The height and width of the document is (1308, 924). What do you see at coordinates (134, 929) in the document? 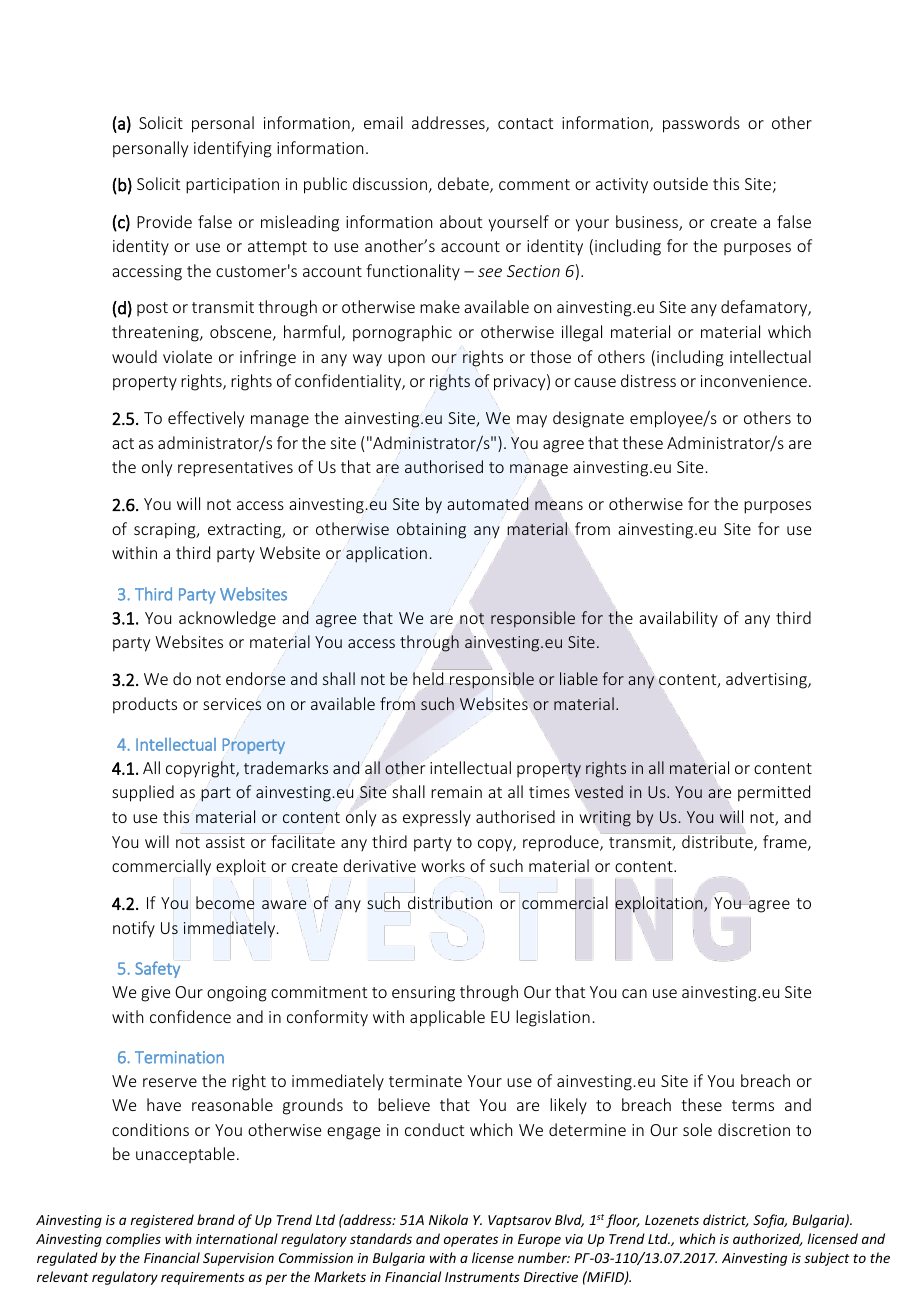
I see `notify` at bounding box center [134, 929].
